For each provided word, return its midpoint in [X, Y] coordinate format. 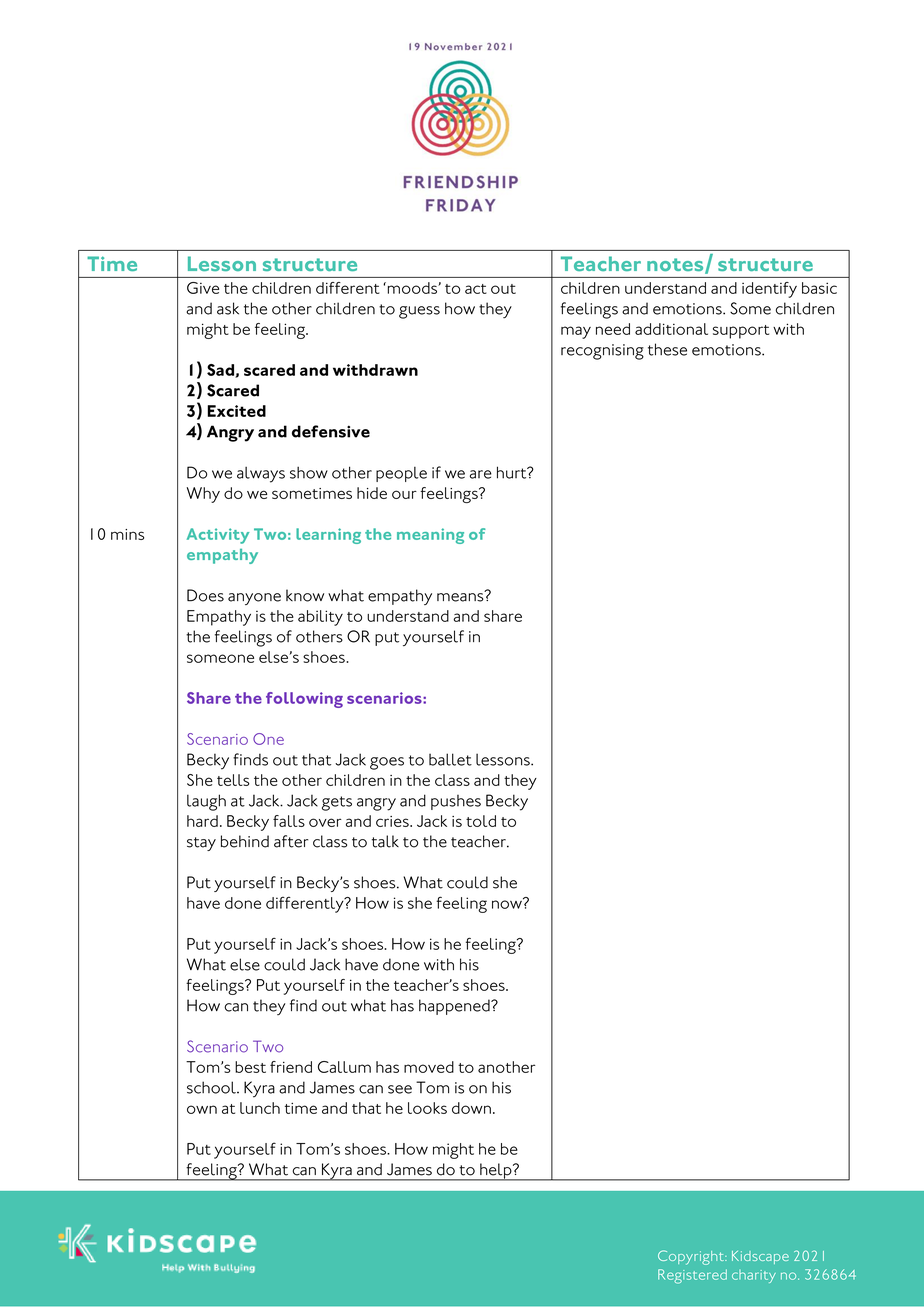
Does [205, 595]
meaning [430, 536]
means [461, 596]
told [481, 821]
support [741, 332]
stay [201, 844]
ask [228, 308]
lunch [260, 1108]
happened [455, 1007]
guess [419, 312]
